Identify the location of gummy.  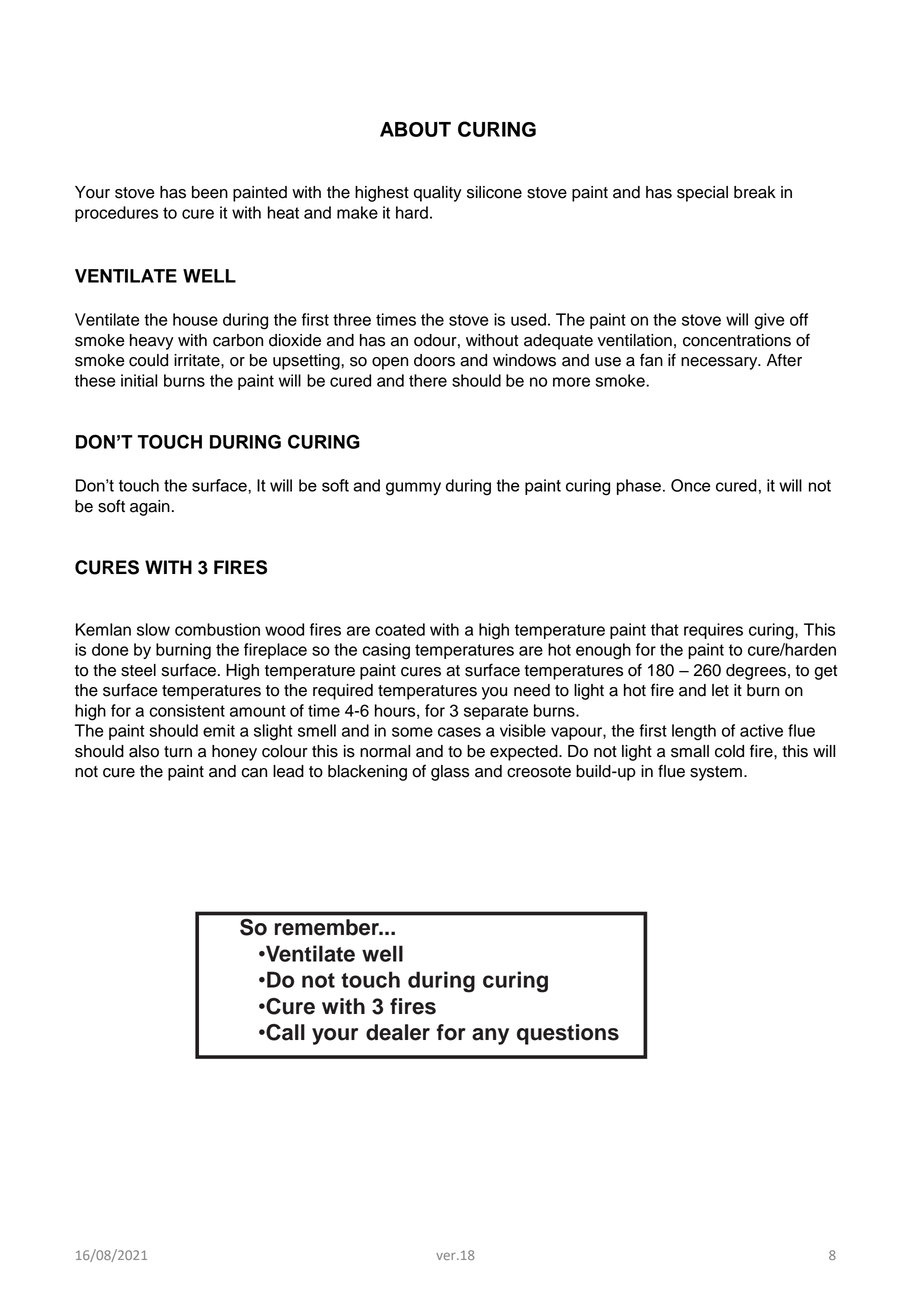
(413, 489).
